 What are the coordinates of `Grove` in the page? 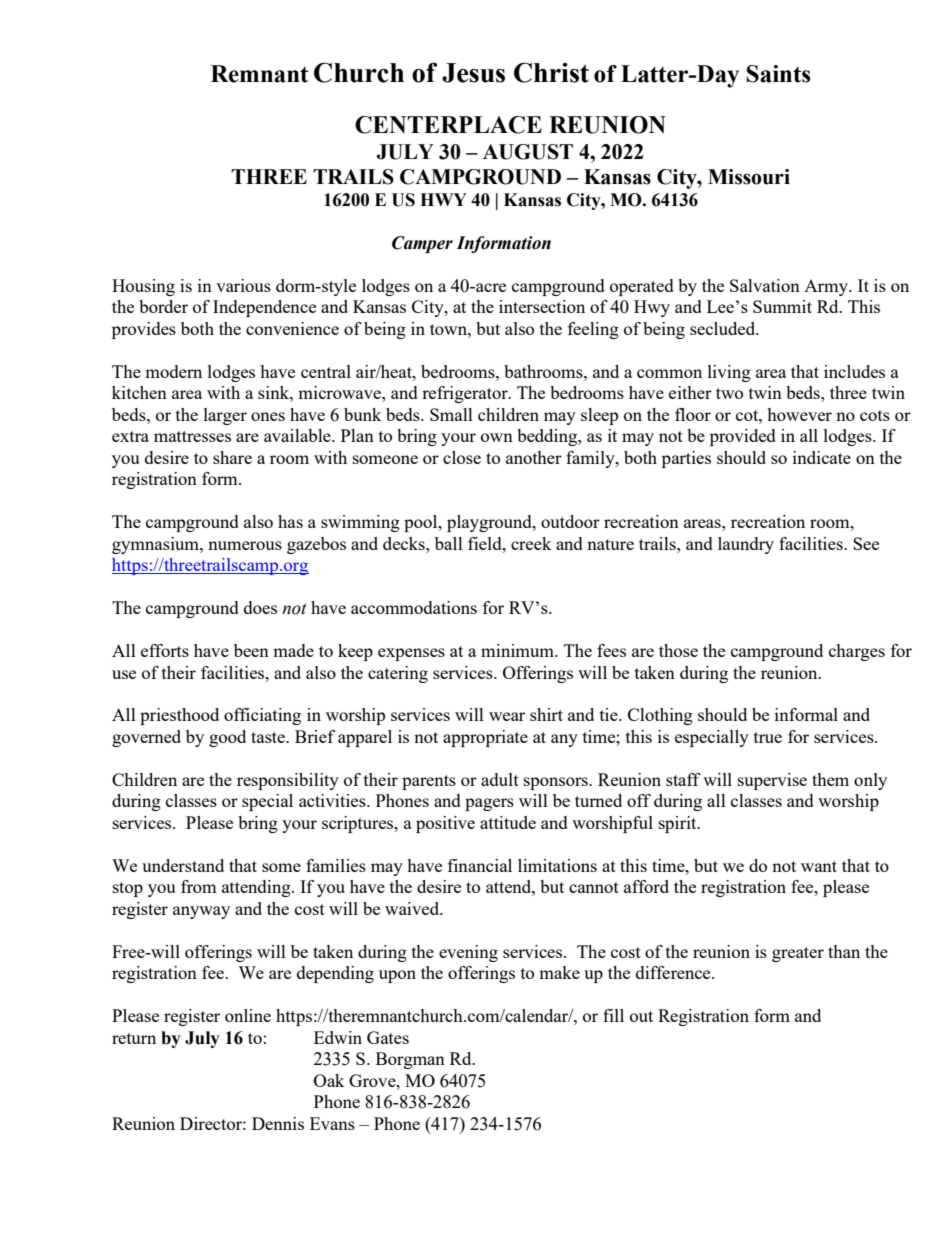 It's located at (373, 1080).
